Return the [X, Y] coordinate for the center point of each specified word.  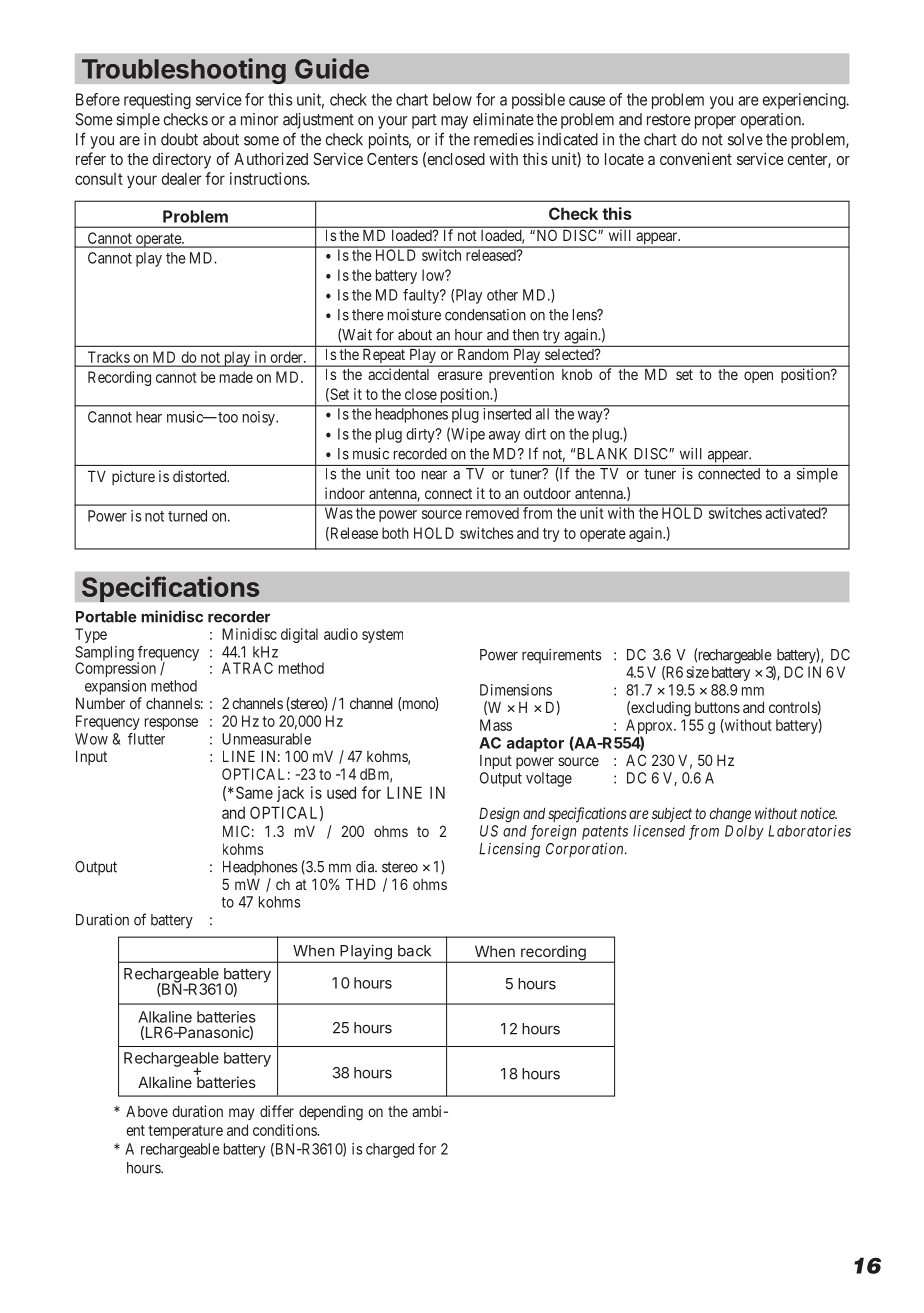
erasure [460, 375]
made [236, 377]
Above [147, 1111]
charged [390, 1150]
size [697, 672]
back [414, 951]
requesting [157, 101]
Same [254, 792]
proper [715, 122]
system [382, 636]
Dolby [744, 832]
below [452, 99]
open [758, 377]
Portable [106, 617]
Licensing [509, 850]
